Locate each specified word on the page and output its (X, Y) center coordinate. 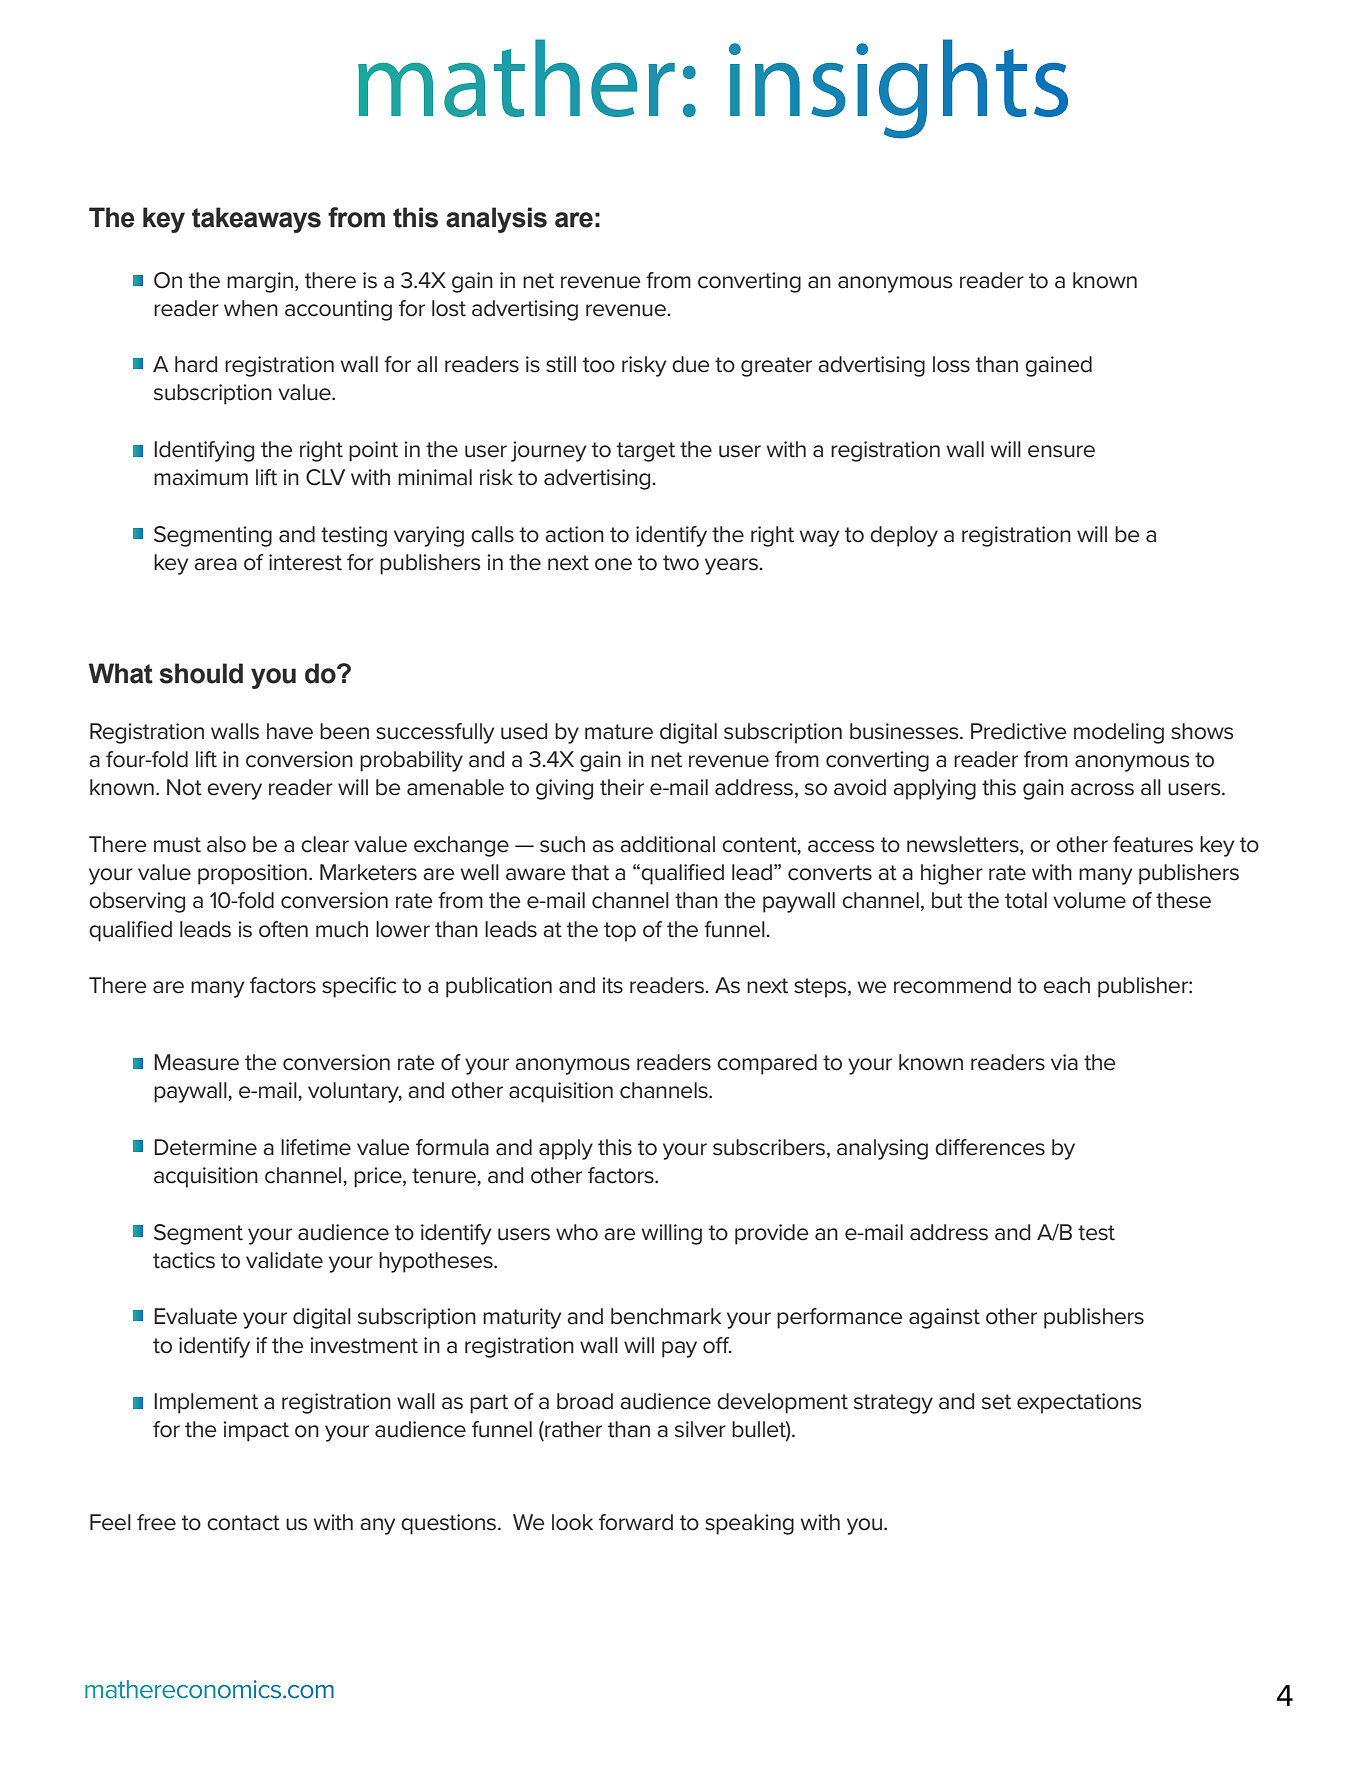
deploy (904, 536)
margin (260, 282)
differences (990, 1147)
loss (951, 364)
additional (667, 844)
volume (1089, 900)
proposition (252, 874)
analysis (496, 220)
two (681, 563)
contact (243, 1523)
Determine (205, 1147)
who (577, 1232)
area (215, 564)
